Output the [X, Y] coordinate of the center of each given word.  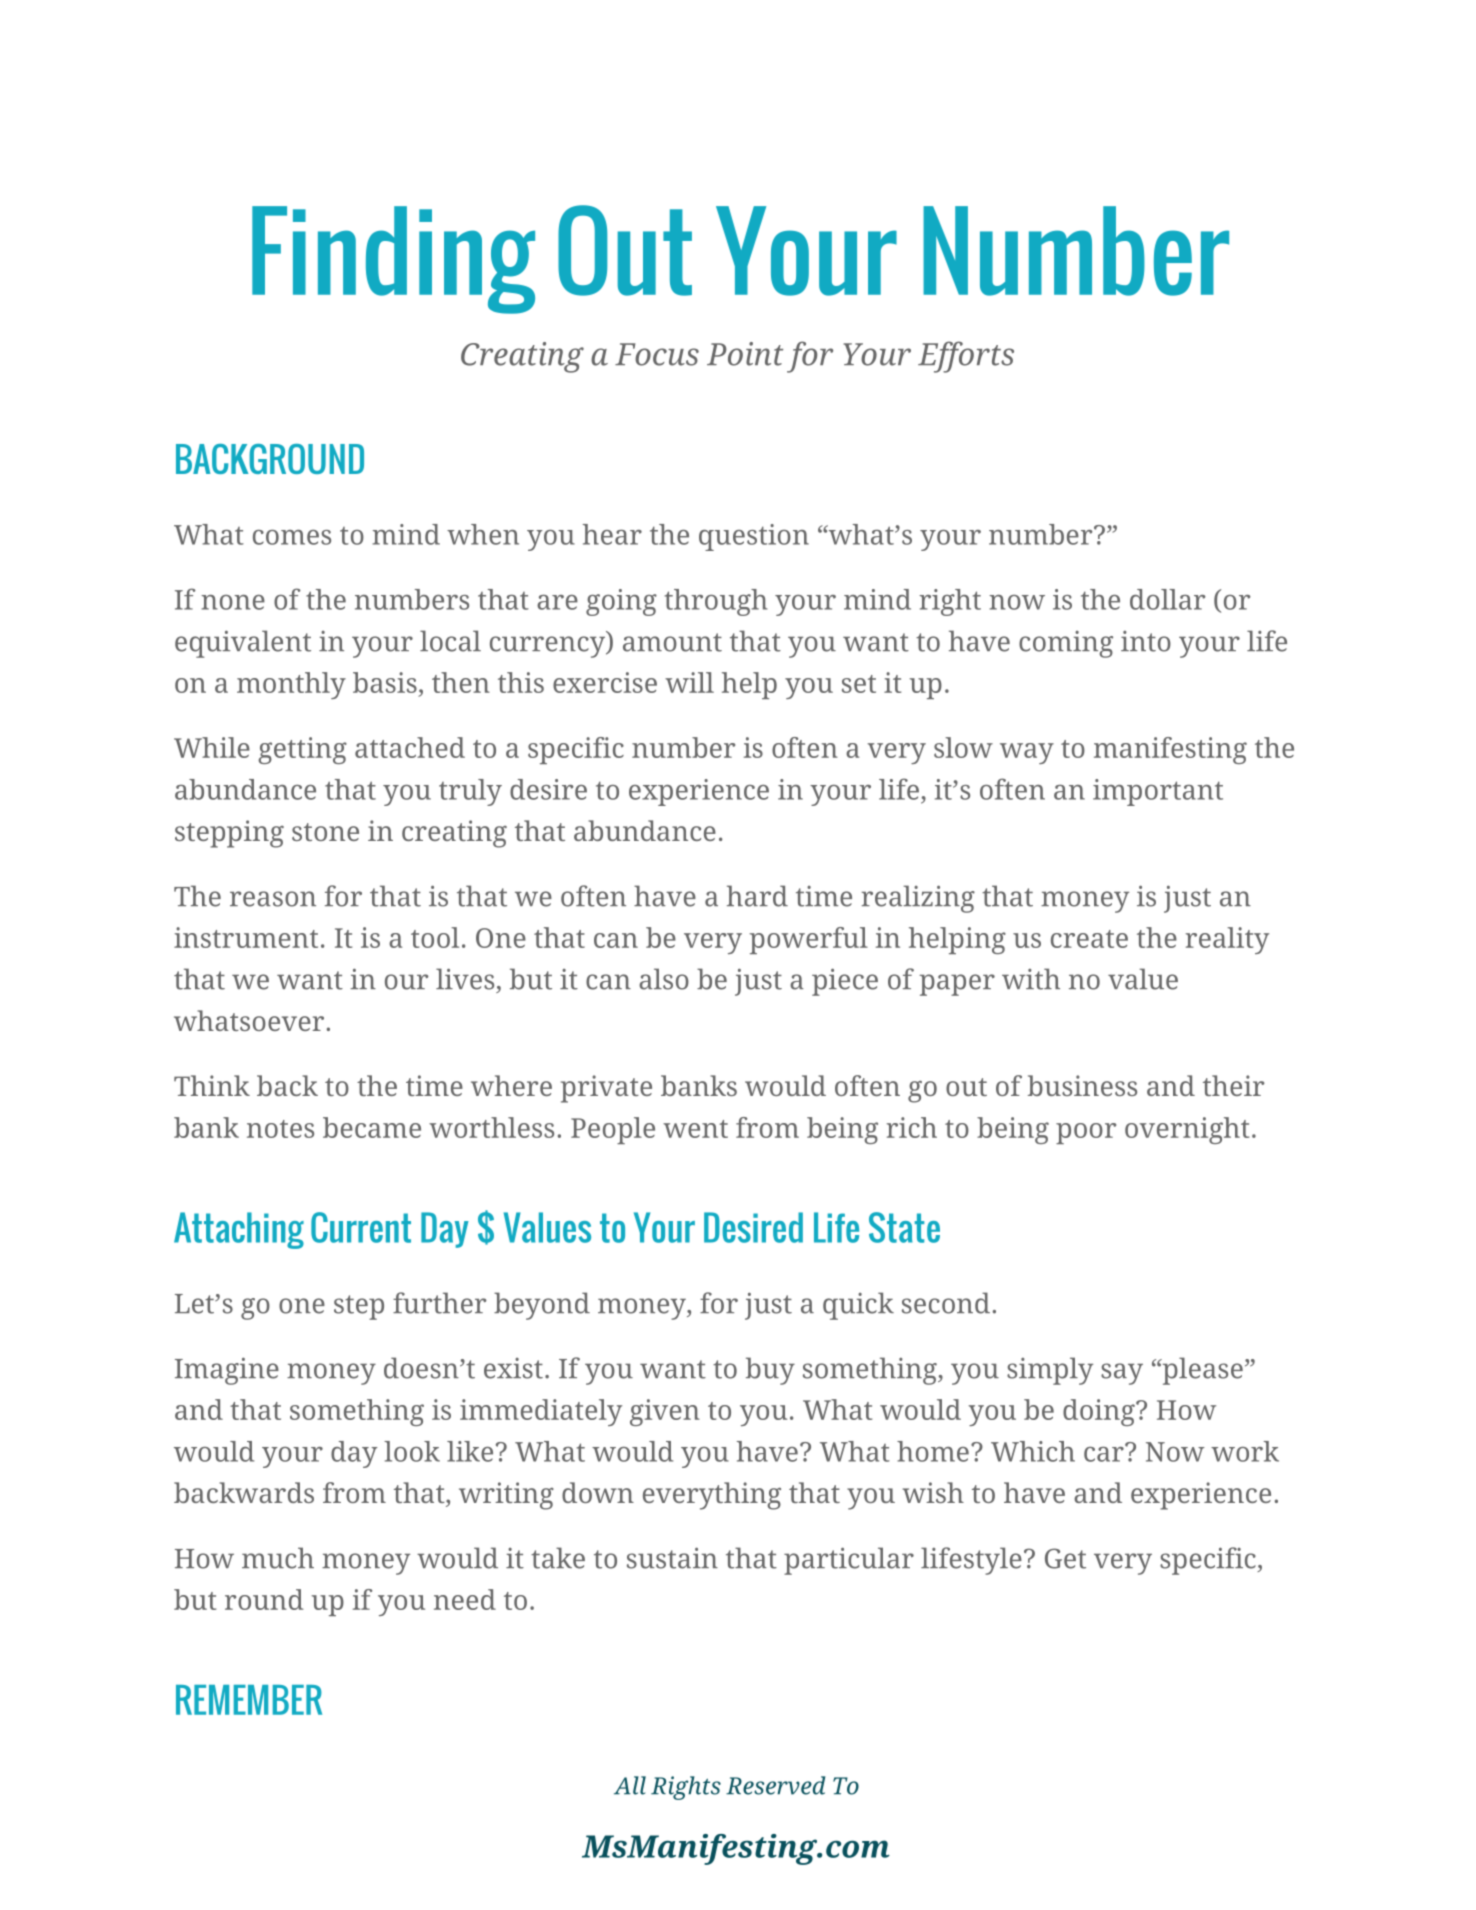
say [1122, 1374]
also [664, 979]
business [1082, 1085]
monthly [291, 685]
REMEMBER [249, 1700]
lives [465, 979]
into [1146, 641]
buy [770, 1371]
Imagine [227, 1371]
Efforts [966, 357]
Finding [393, 260]
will [689, 682]
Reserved [775, 1785]
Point [745, 354]
